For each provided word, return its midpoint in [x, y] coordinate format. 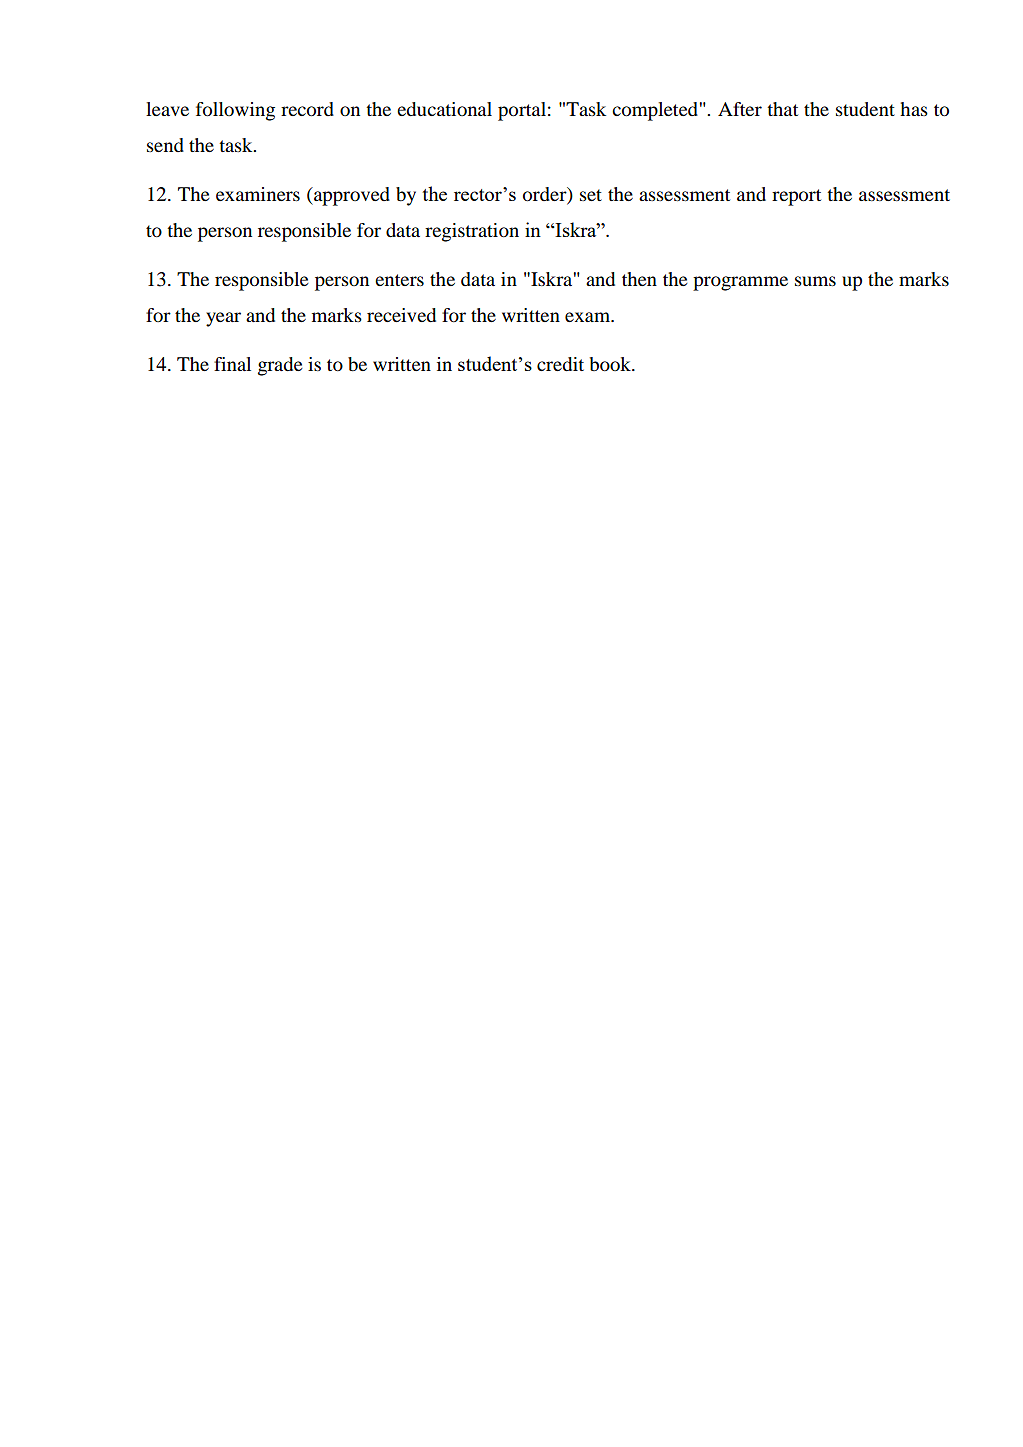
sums [815, 281]
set [591, 195]
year [223, 319]
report [796, 197]
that [782, 109]
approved [351, 196]
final [232, 364]
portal [522, 111]
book [611, 364]
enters [399, 280]
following [235, 111]
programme [740, 283]
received [401, 315]
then [639, 279]
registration [472, 232]
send [165, 145]
